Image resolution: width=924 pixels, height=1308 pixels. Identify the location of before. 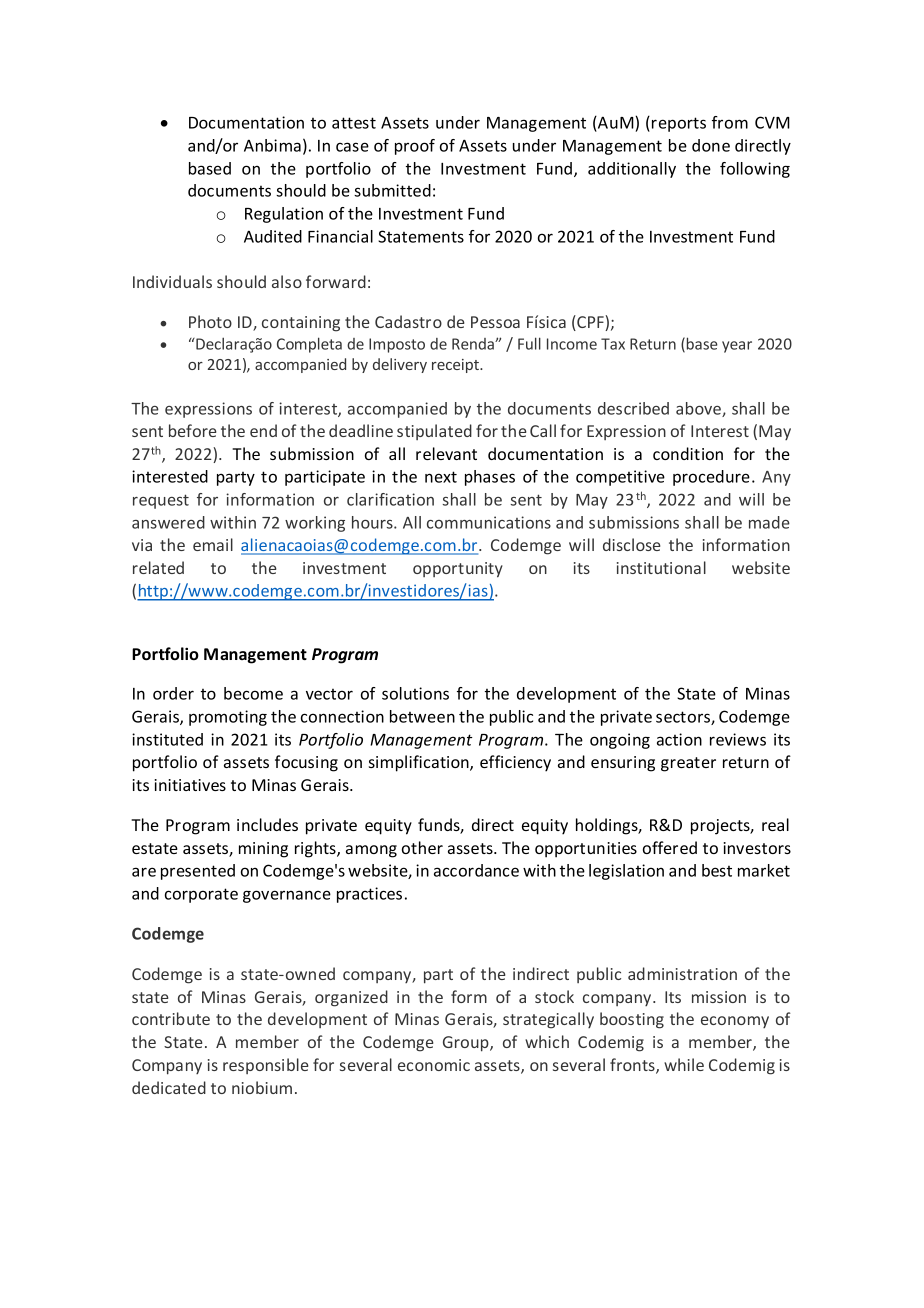
(193, 430).
